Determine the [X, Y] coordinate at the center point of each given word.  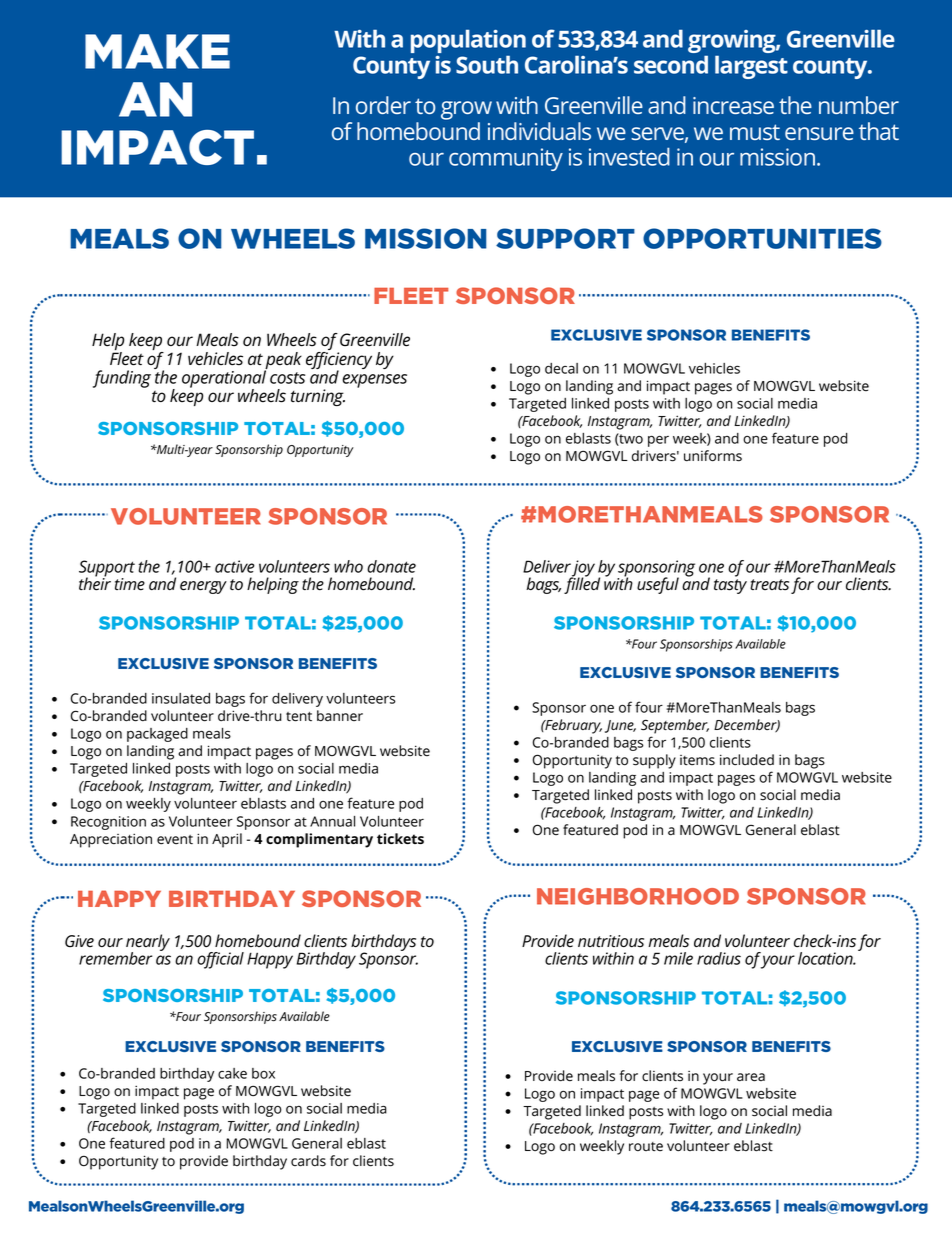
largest [751, 67]
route [646, 1147]
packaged [157, 735]
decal [561, 368]
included [747, 760]
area [751, 1077]
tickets [400, 838]
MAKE [157, 51]
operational [224, 379]
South [487, 64]
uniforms [713, 456]
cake [232, 1073]
